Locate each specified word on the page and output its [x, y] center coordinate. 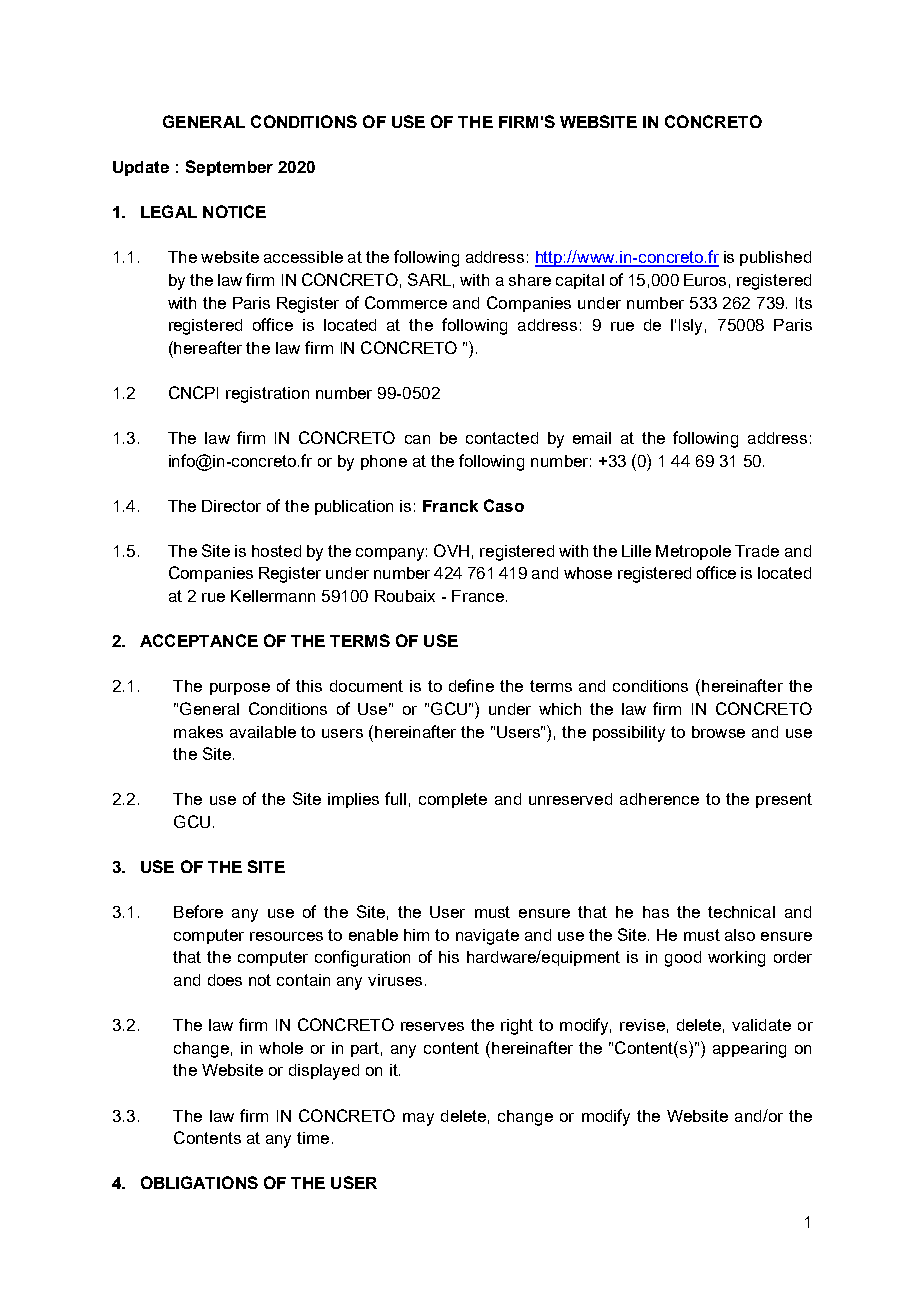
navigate [487, 937]
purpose [240, 689]
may [418, 1119]
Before [198, 911]
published [775, 258]
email [592, 438]
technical [741, 912]
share [530, 280]
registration [267, 395]
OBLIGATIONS [199, 1182]
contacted [502, 438]
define [471, 685]
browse [718, 732]
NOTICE [234, 211]
